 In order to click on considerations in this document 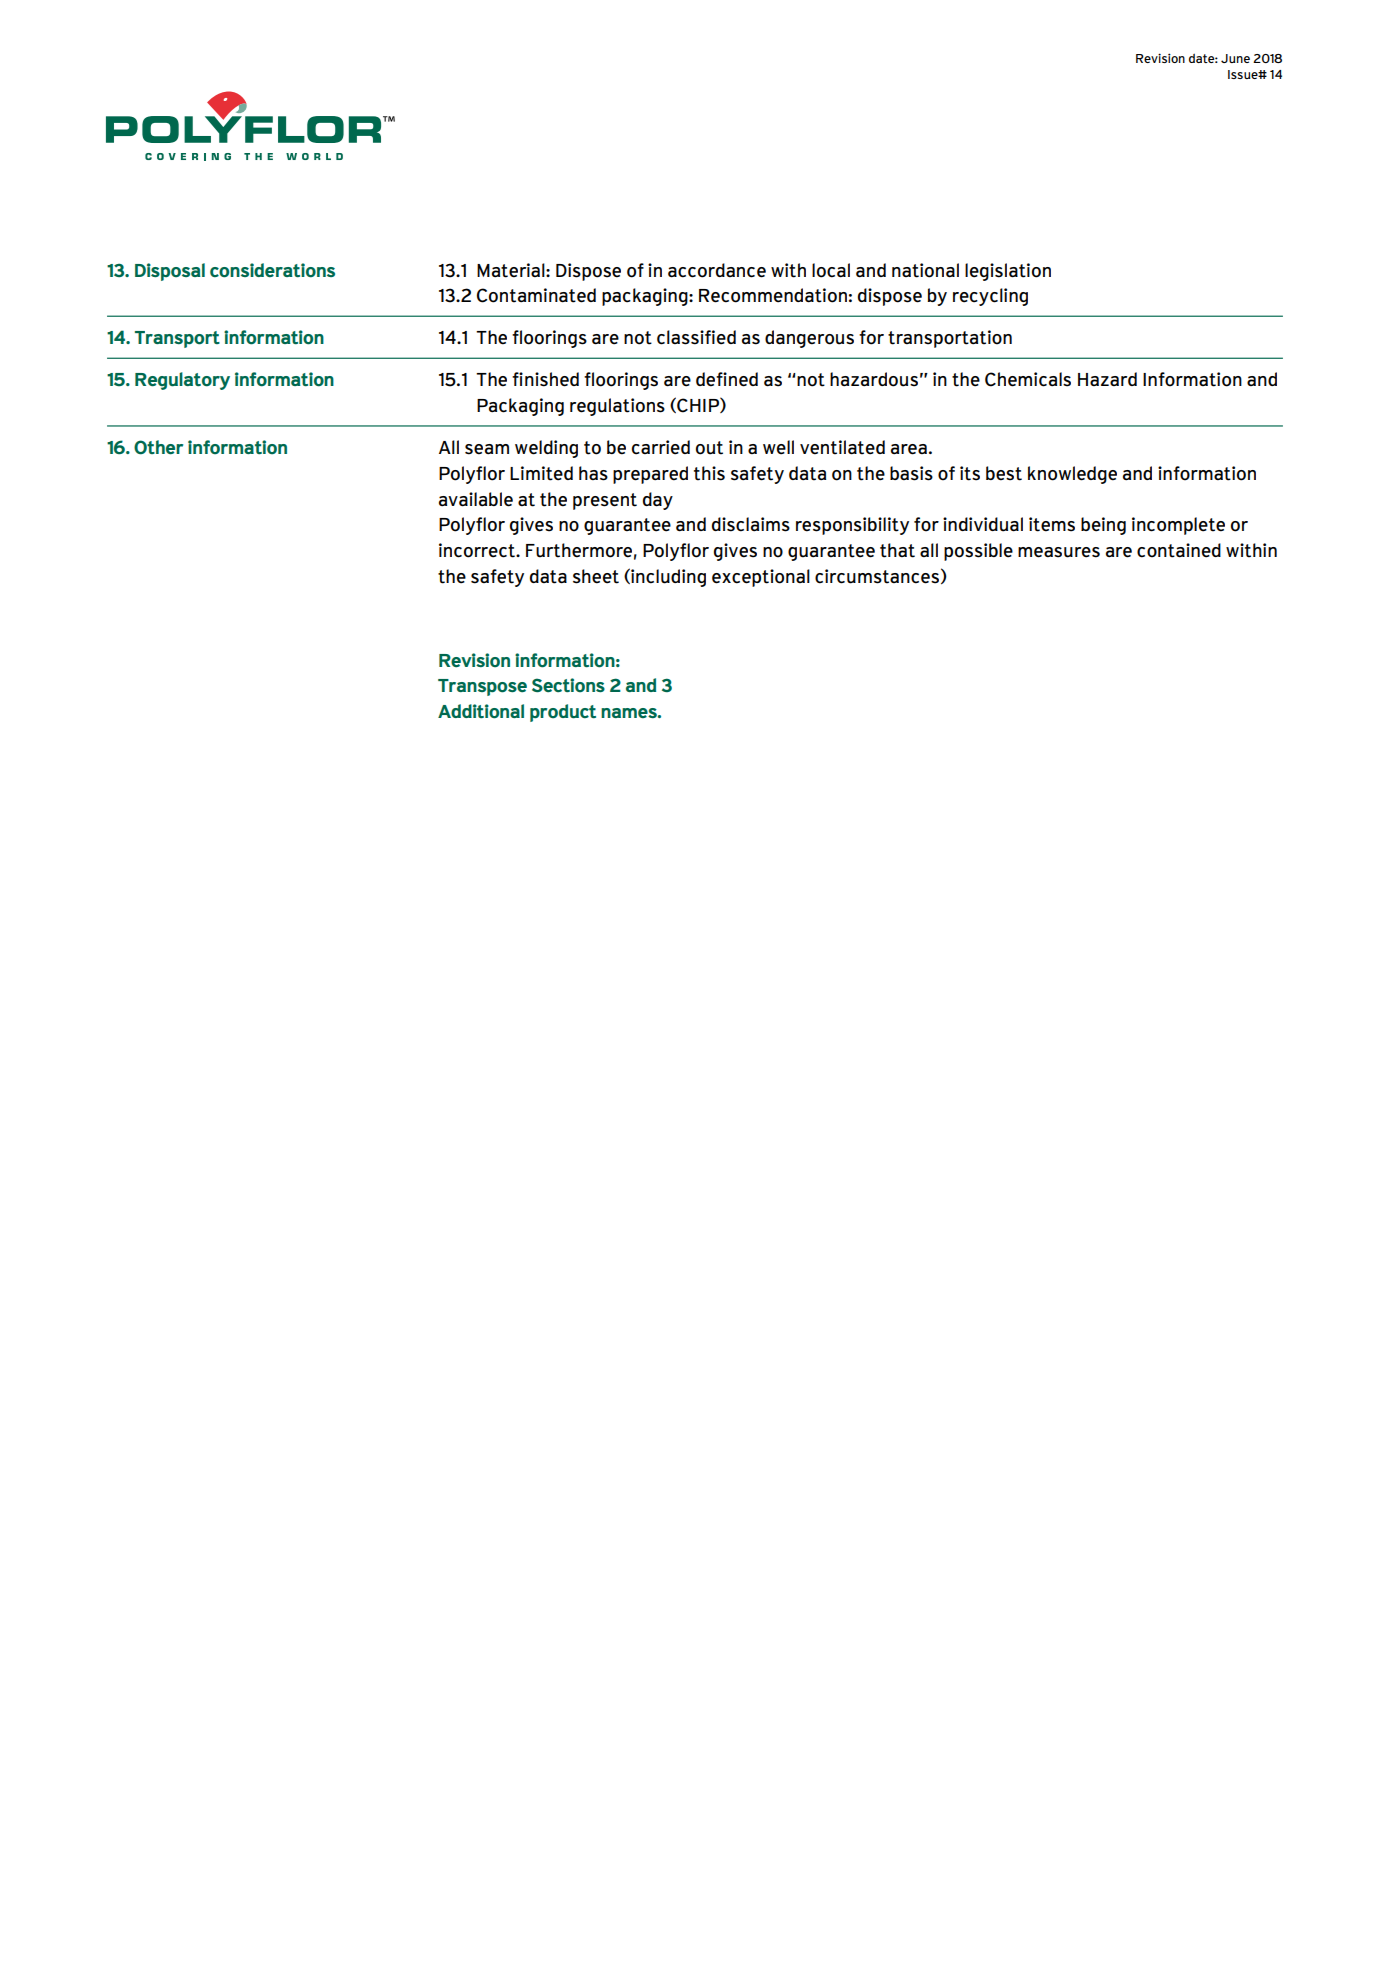, I will do `click(272, 270)`.
